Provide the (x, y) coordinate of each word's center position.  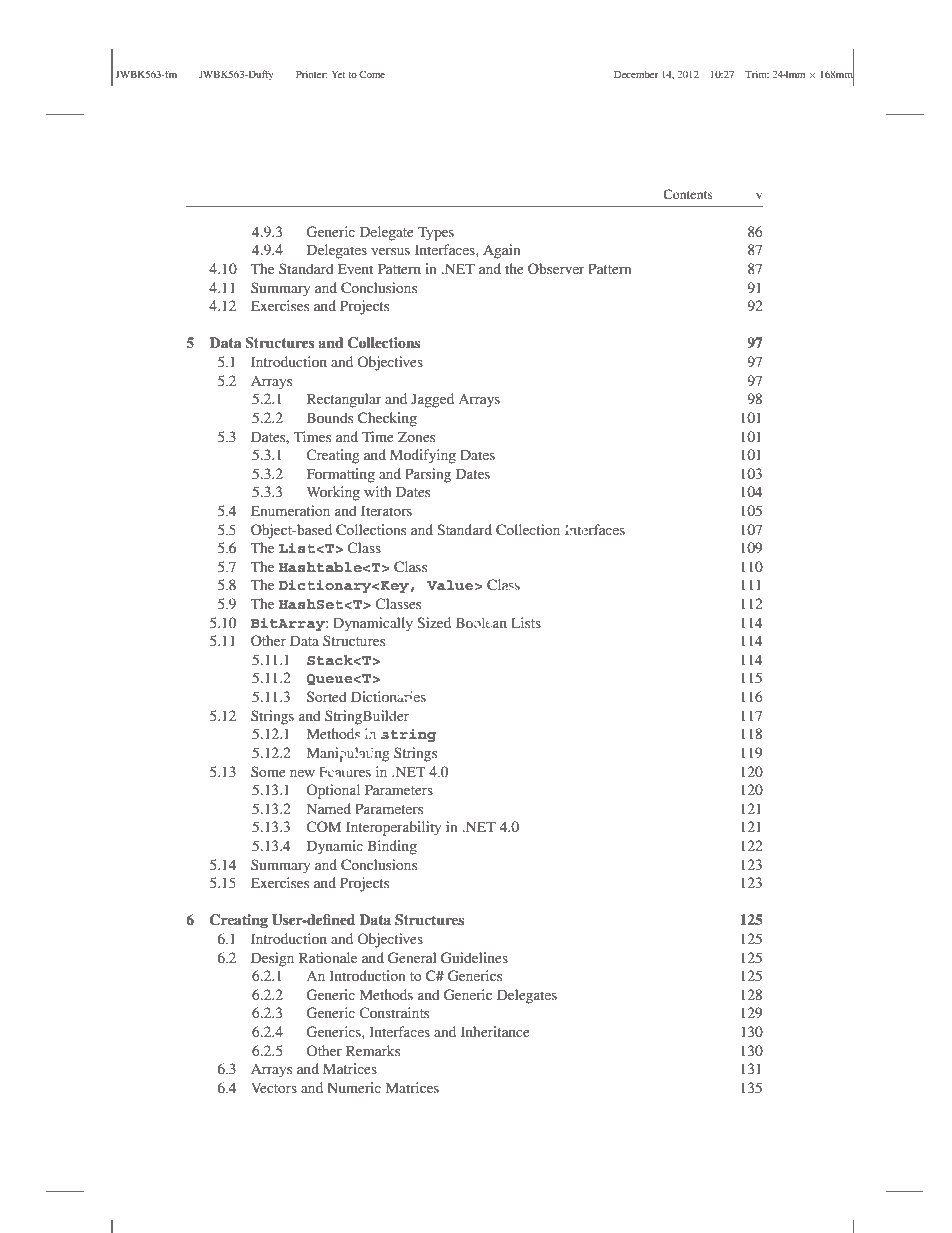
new (302, 773)
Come (372, 74)
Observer (556, 268)
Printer (311, 74)
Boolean (481, 622)
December (636, 74)
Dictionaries (388, 696)
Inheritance (495, 1031)
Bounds (330, 417)
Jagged (432, 400)
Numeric (354, 1087)
